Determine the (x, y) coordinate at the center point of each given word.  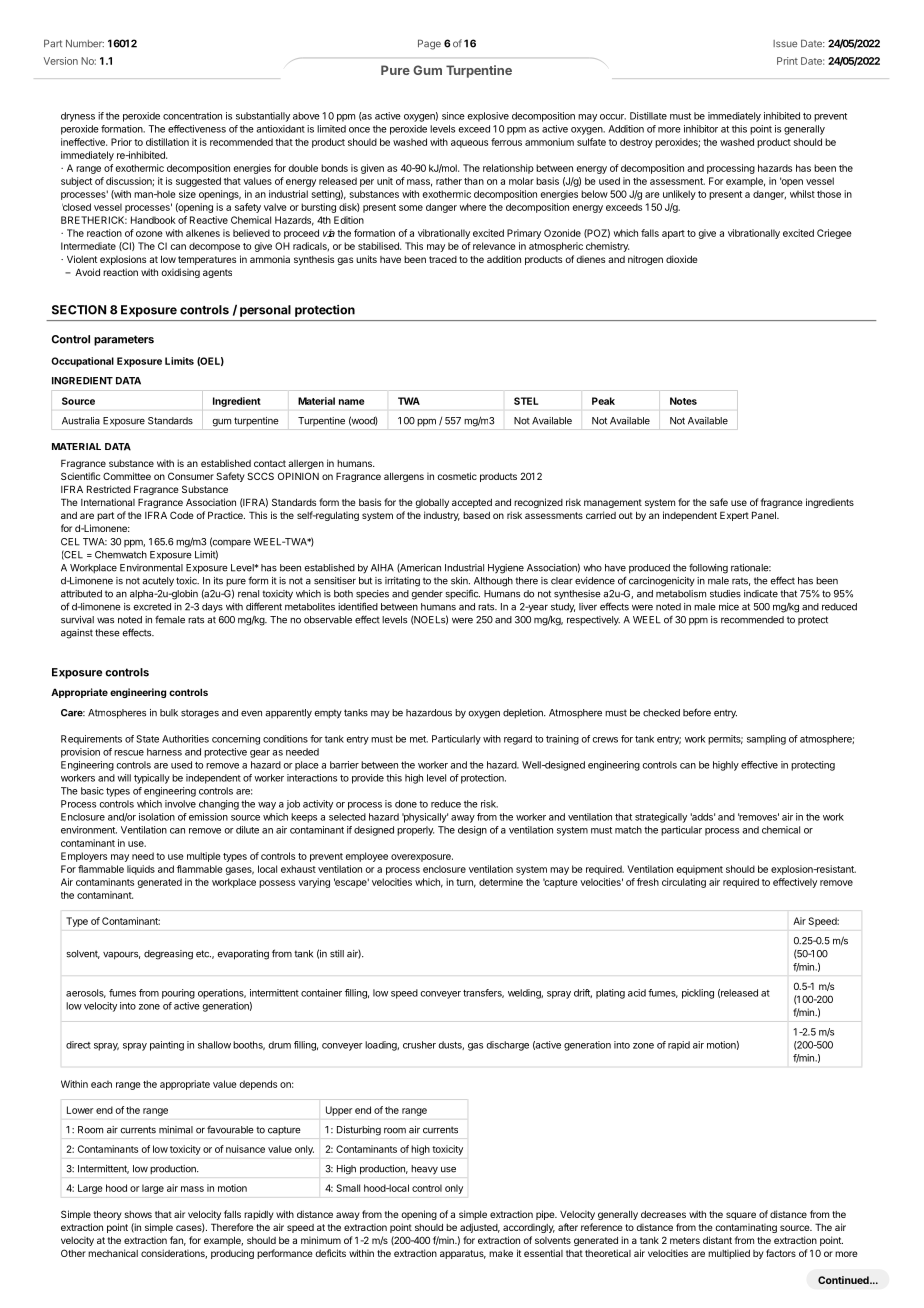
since (453, 116)
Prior (121, 142)
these (107, 633)
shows (138, 1214)
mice (729, 607)
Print (787, 61)
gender (427, 595)
